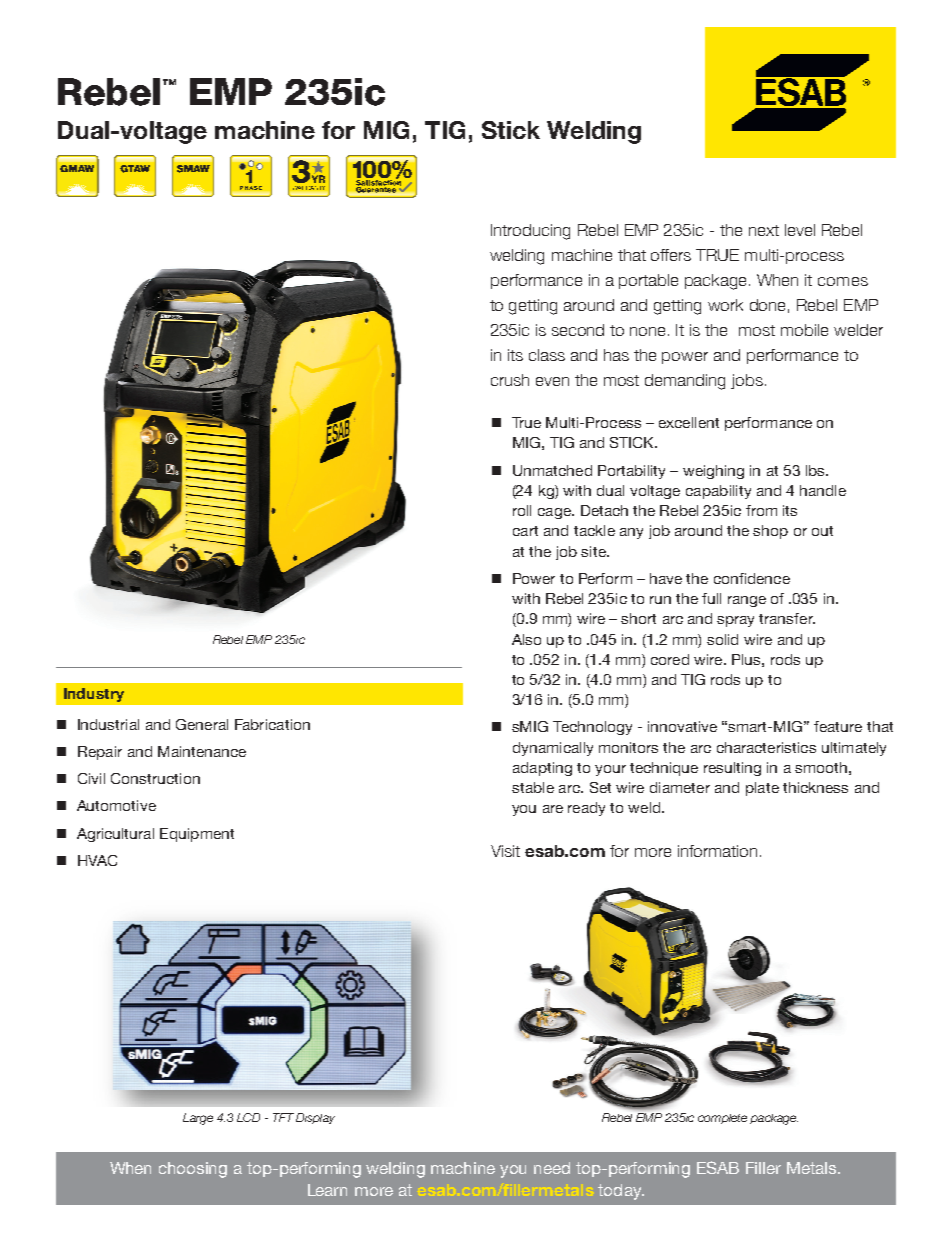 The image size is (952, 1233). What do you see at coordinates (505, 851) in the image?
I see `Visit` at bounding box center [505, 851].
